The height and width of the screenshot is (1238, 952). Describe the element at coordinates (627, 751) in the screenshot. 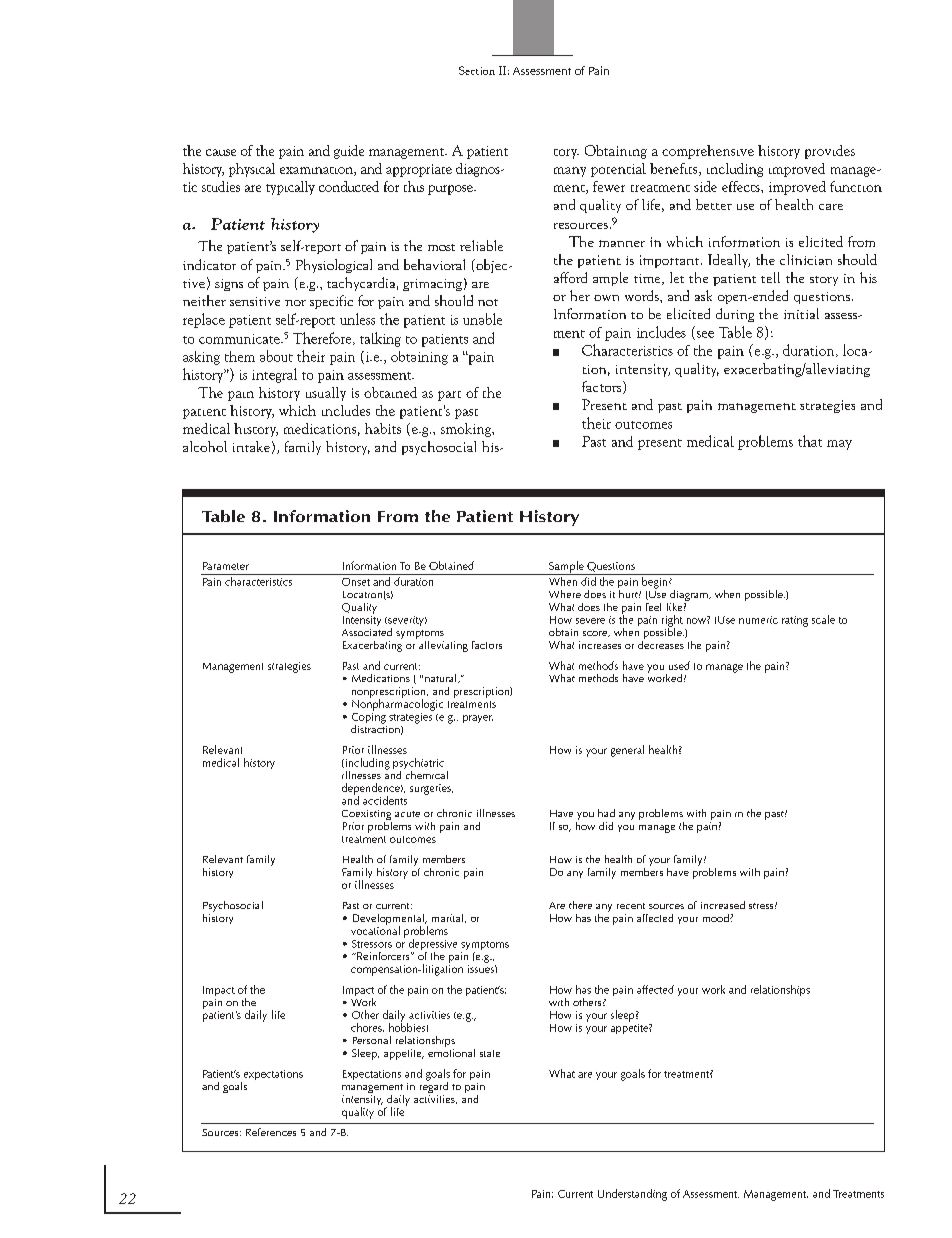

I see `general` at that location.
